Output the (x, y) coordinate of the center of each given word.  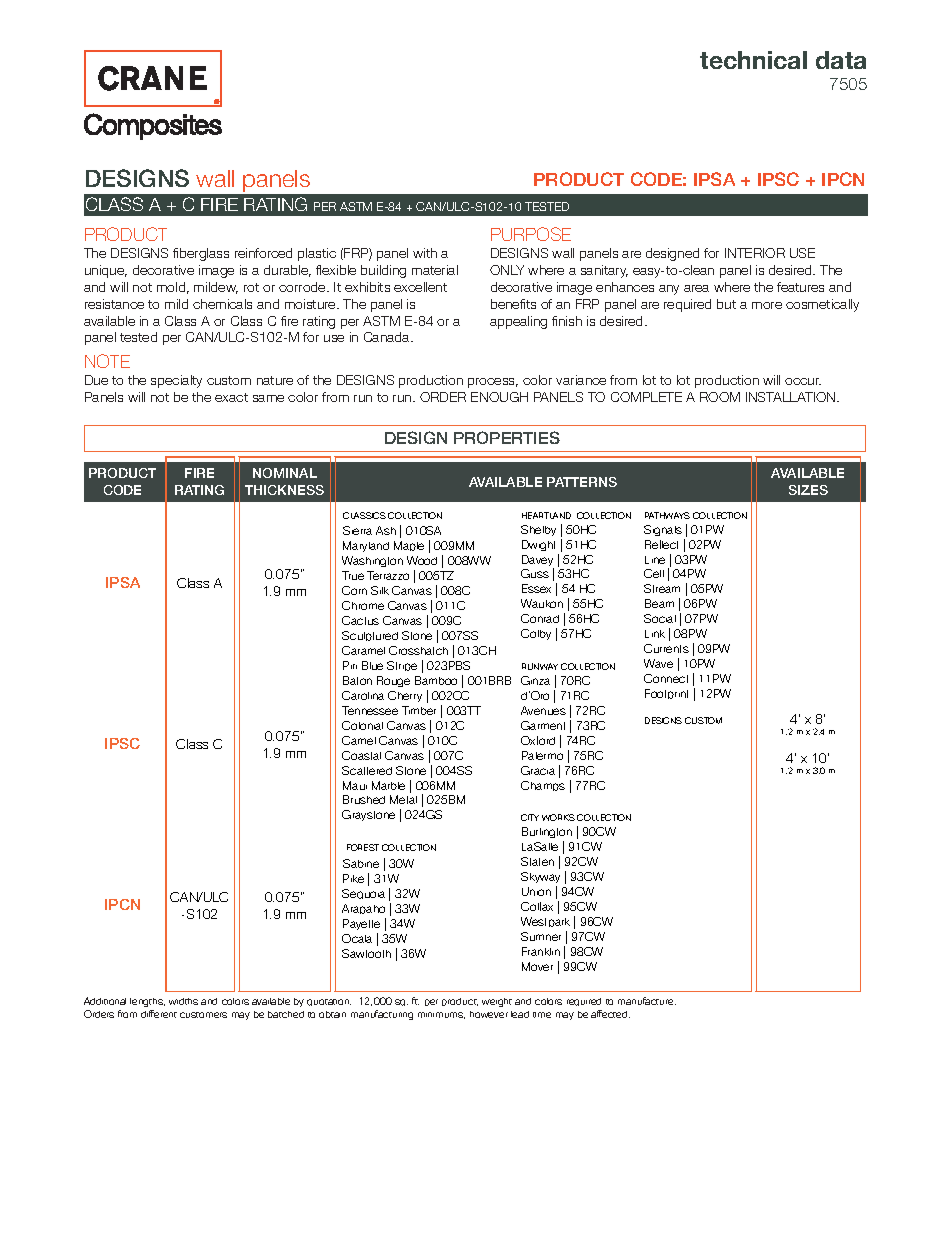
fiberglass (201, 254)
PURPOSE (531, 234)
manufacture (647, 1001)
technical (753, 60)
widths (183, 1001)
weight (497, 1002)
